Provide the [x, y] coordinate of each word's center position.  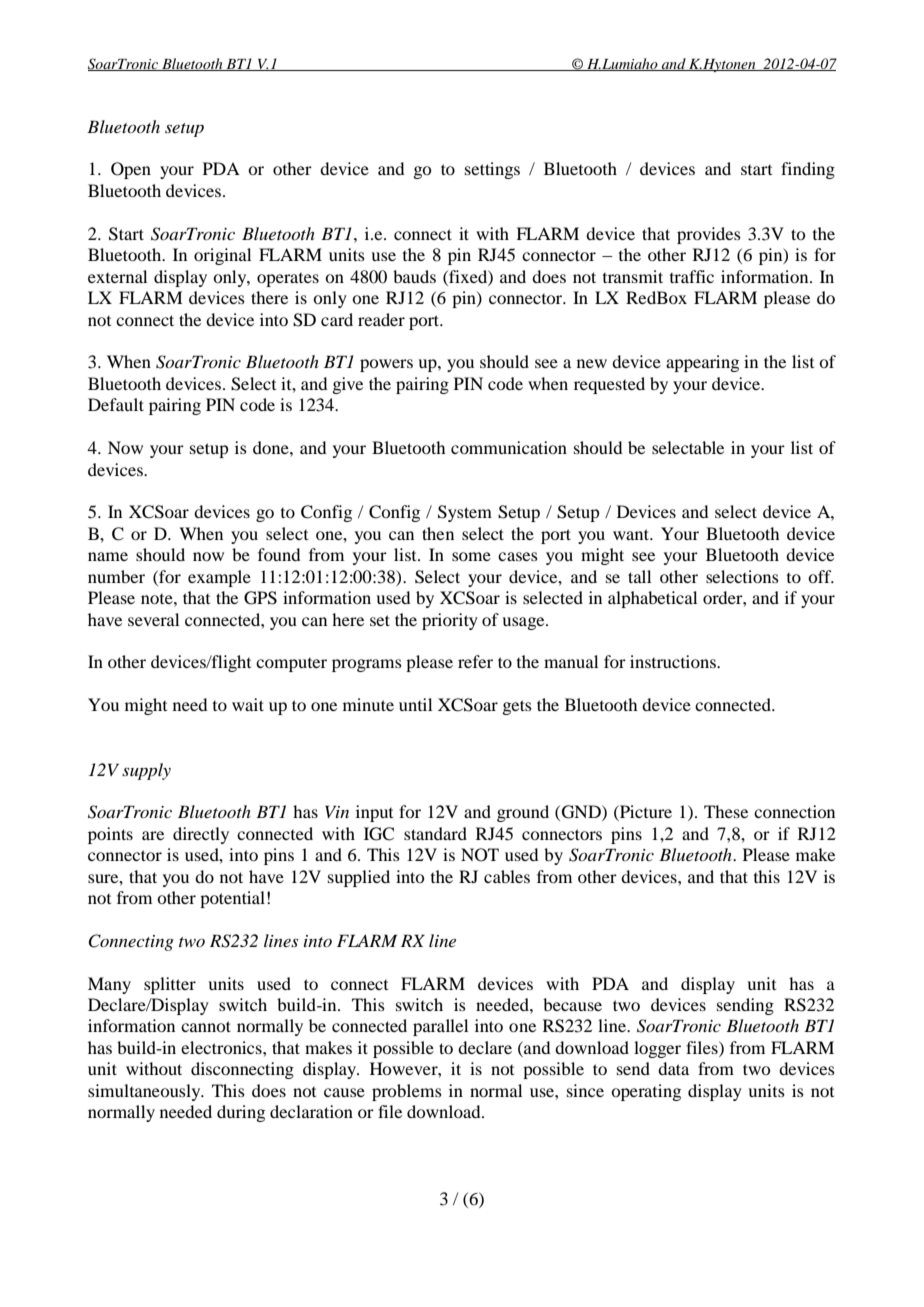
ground [523, 813]
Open [131, 170]
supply [146, 771]
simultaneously [145, 1092]
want [632, 534]
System [465, 513]
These [726, 811]
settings [492, 170]
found [279, 554]
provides [709, 235]
